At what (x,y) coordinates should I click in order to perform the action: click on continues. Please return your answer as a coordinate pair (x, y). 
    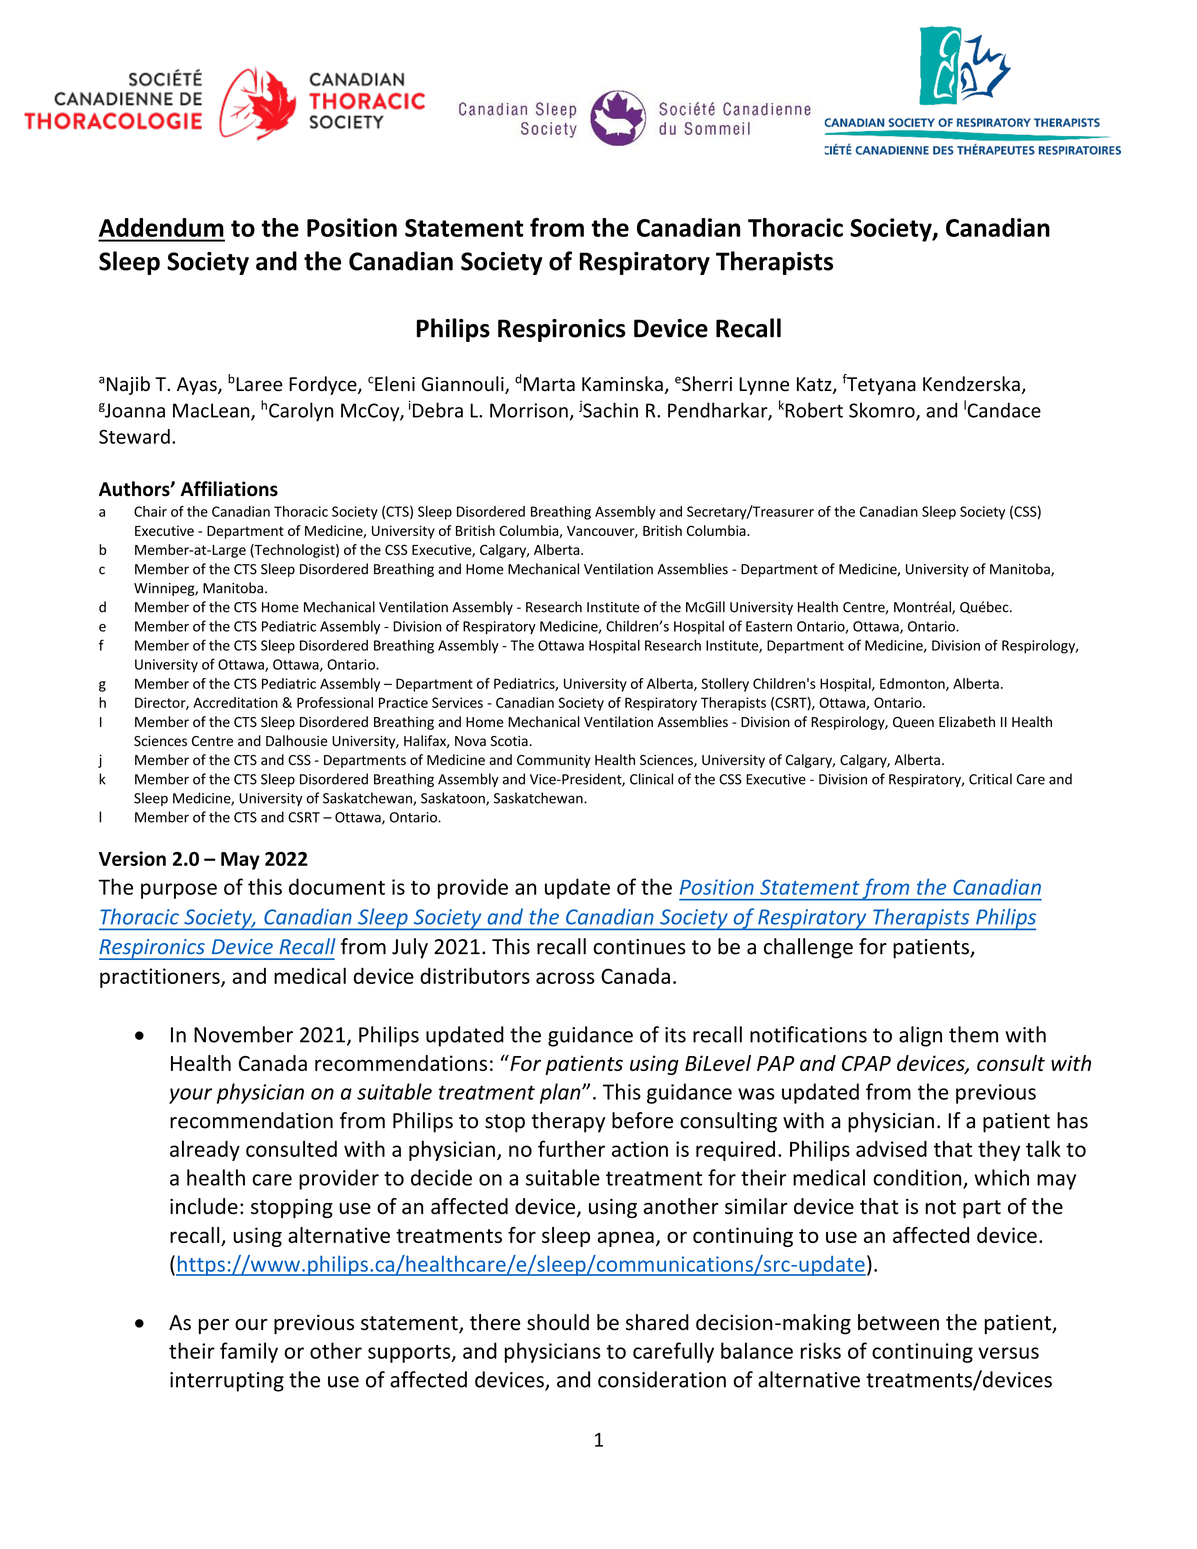
    Looking at the image, I should click on (639, 947).
